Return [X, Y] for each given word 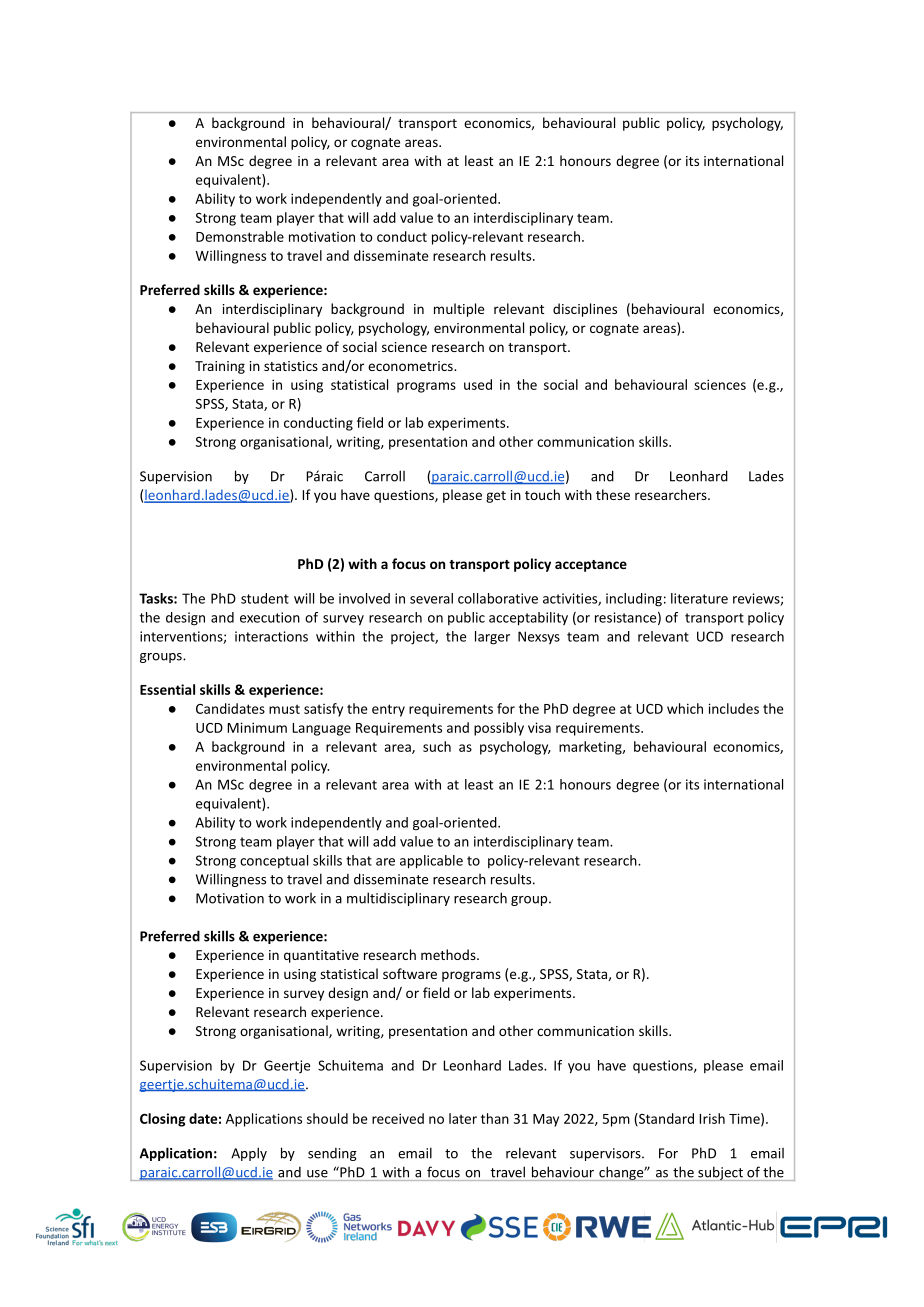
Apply [249, 1154]
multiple [459, 310]
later [463, 1118]
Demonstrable [240, 236]
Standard [665, 1119]
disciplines [585, 310]
